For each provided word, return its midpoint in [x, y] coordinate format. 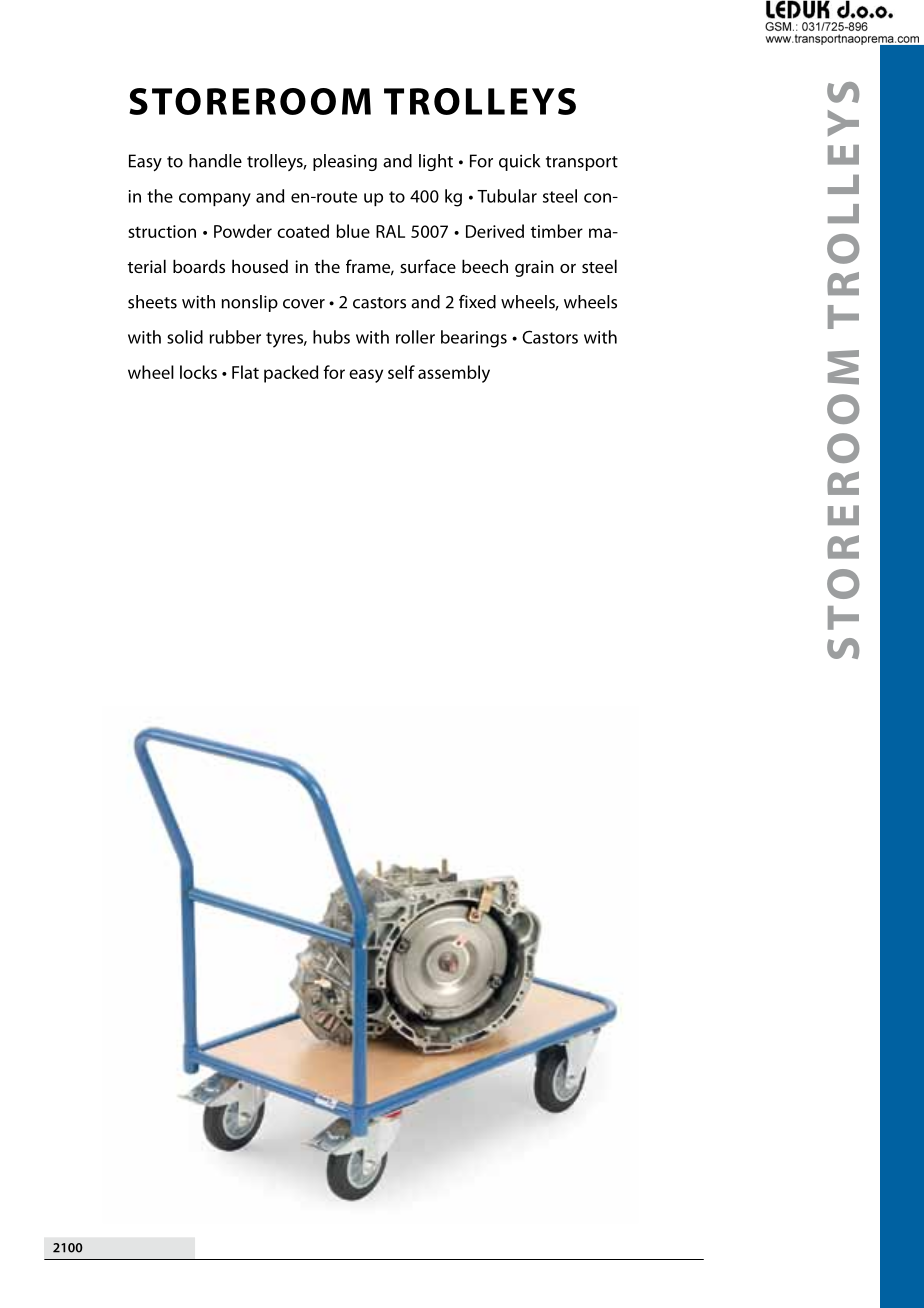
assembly [454, 374]
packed [291, 374]
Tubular [507, 196]
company [215, 200]
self [401, 372]
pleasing [345, 162]
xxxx [68, 1248]
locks [198, 372]
